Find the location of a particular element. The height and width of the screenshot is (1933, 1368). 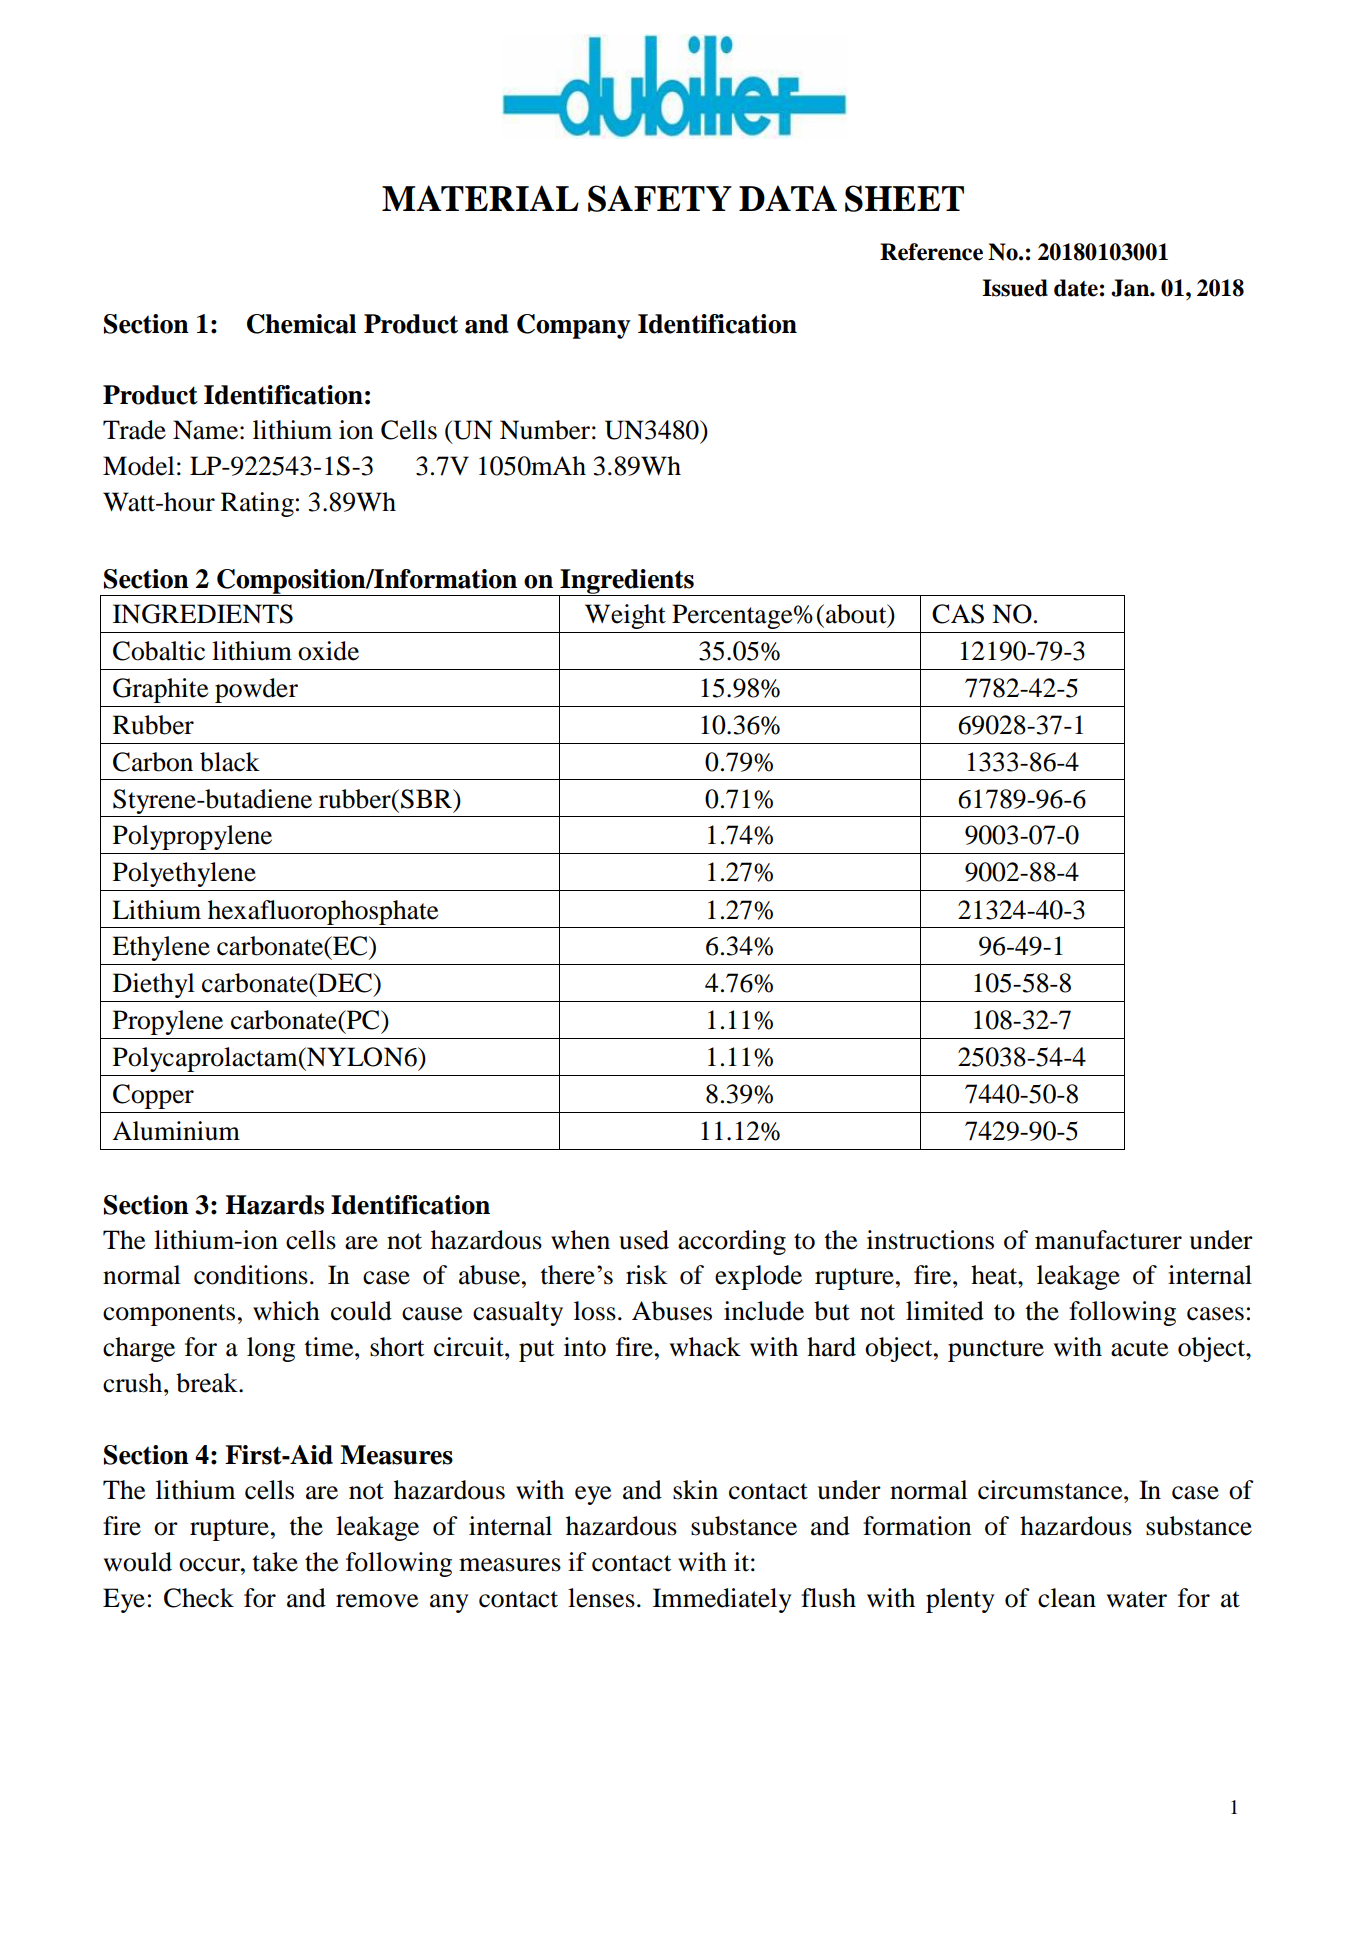

Weight is located at coordinates (625, 616).
